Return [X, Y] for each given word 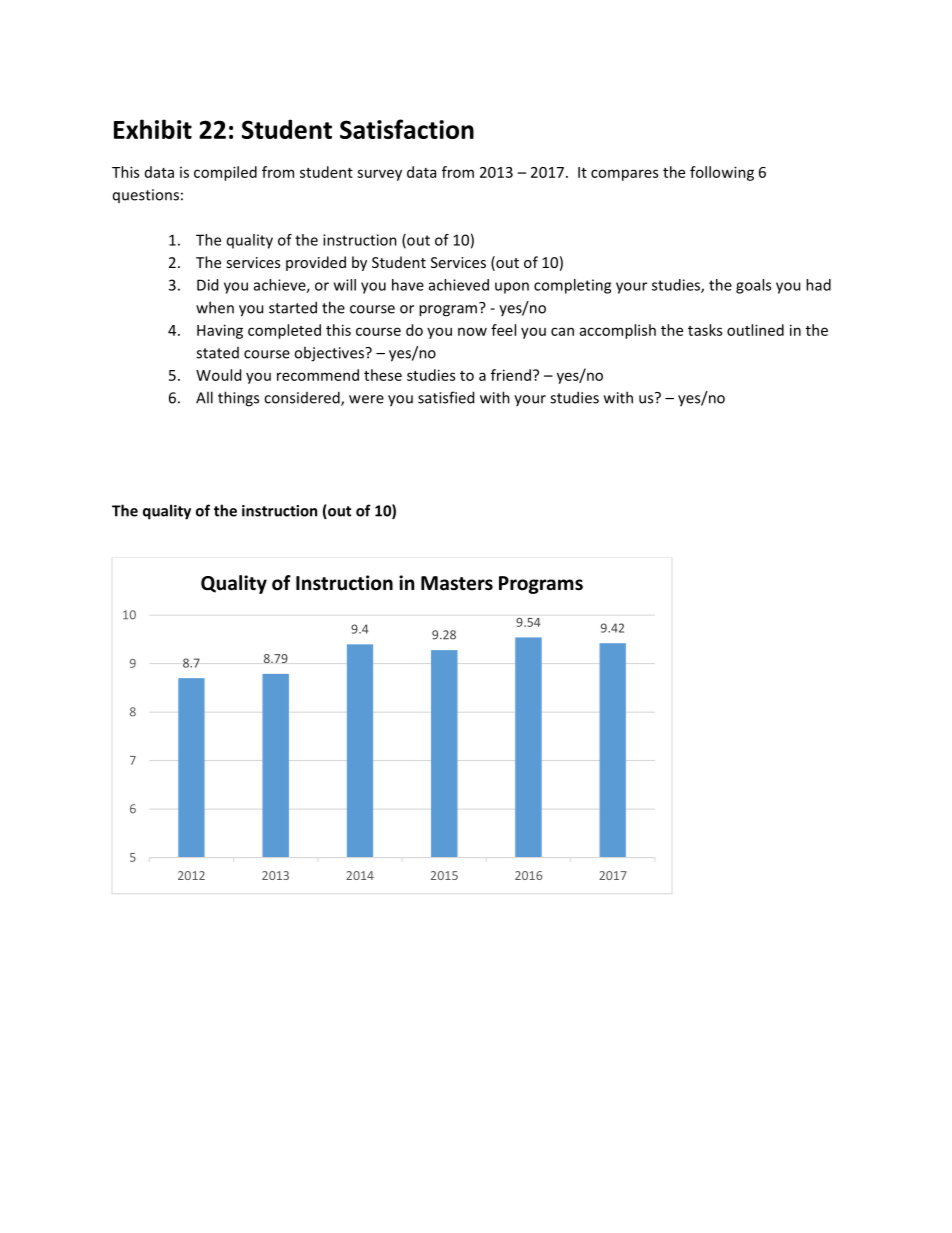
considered [303, 398]
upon [512, 288]
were [366, 399]
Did [207, 285]
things [238, 399]
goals [753, 286]
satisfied [446, 397]
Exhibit [153, 129]
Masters [457, 583]
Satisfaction [407, 129]
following [722, 173]
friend [511, 375]
